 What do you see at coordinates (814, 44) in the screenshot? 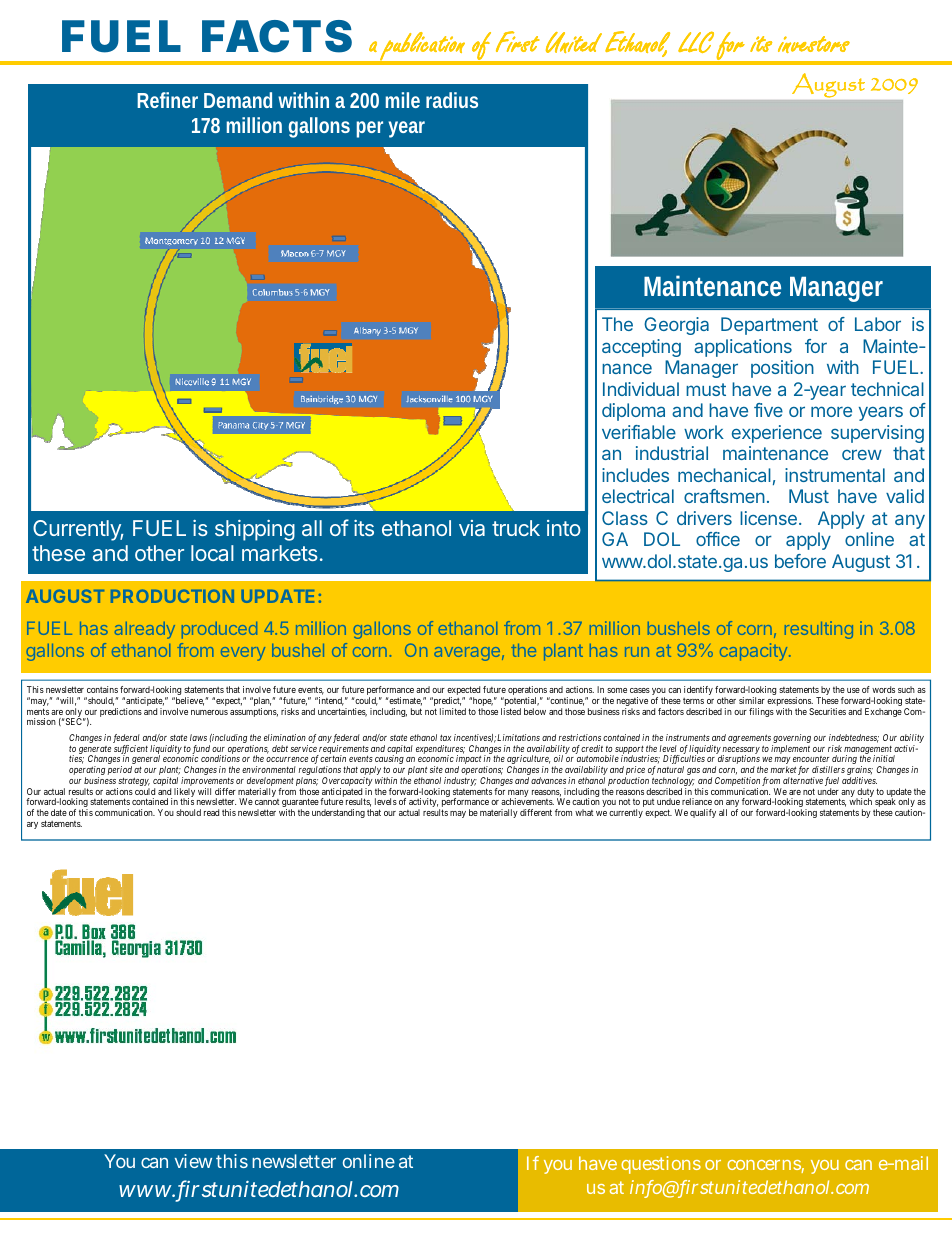
I see `investors` at bounding box center [814, 44].
